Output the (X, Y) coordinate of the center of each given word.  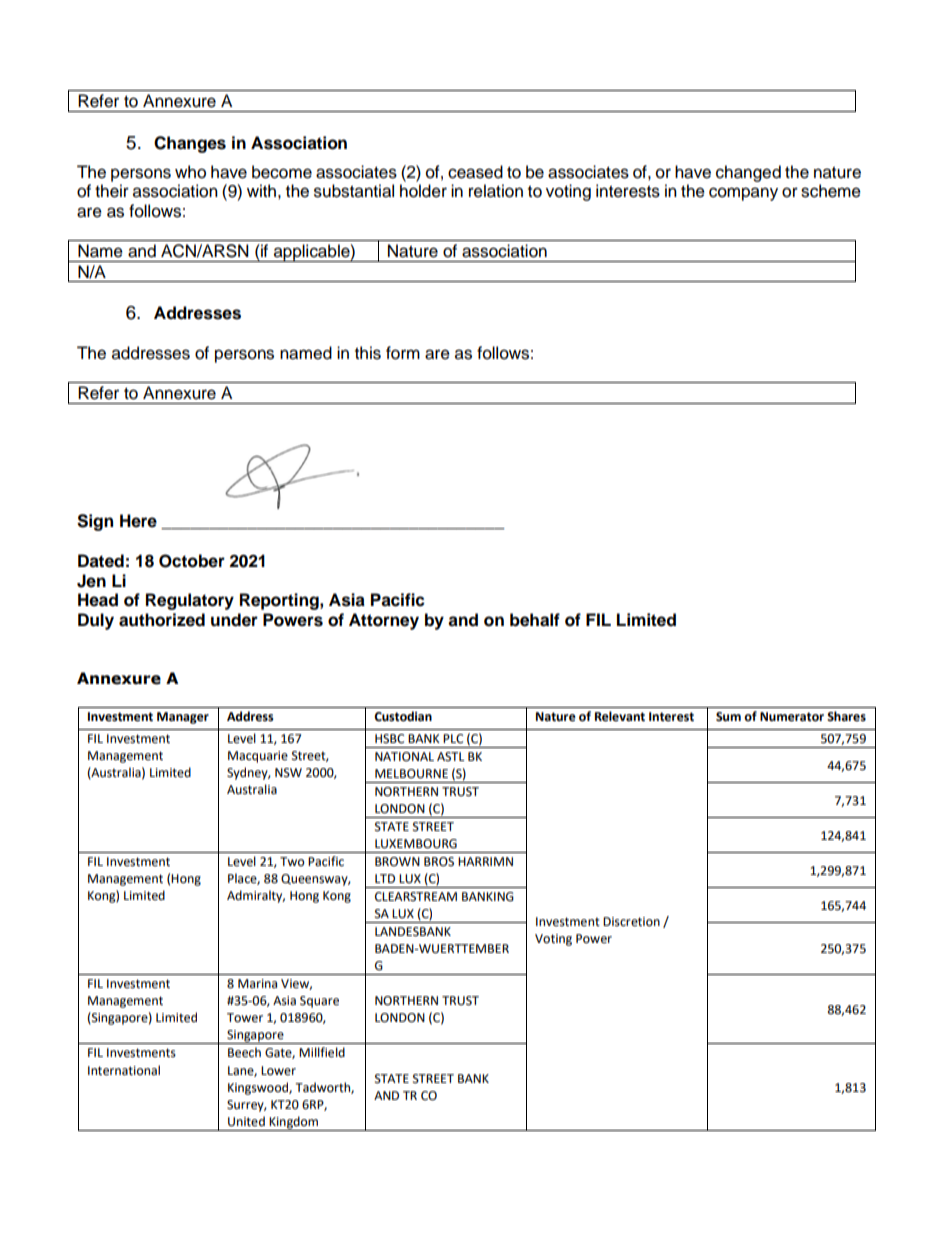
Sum (728, 717)
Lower (278, 1071)
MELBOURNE (411, 774)
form (403, 353)
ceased (475, 172)
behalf (535, 620)
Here (138, 521)
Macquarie (258, 757)
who (190, 172)
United (246, 1121)
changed (748, 173)
